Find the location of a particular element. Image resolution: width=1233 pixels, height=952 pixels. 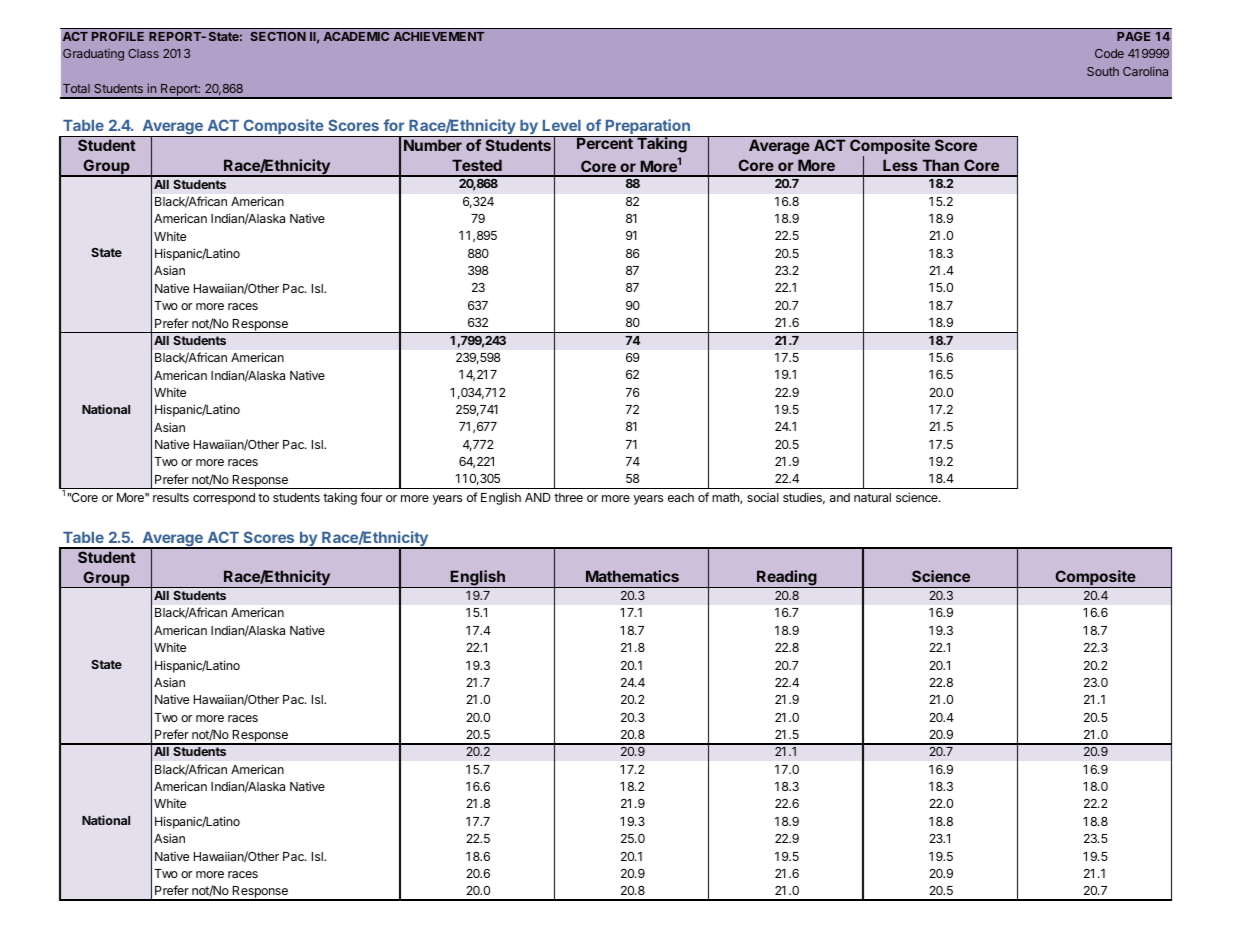

ACHIEVEMENT is located at coordinates (438, 36).
